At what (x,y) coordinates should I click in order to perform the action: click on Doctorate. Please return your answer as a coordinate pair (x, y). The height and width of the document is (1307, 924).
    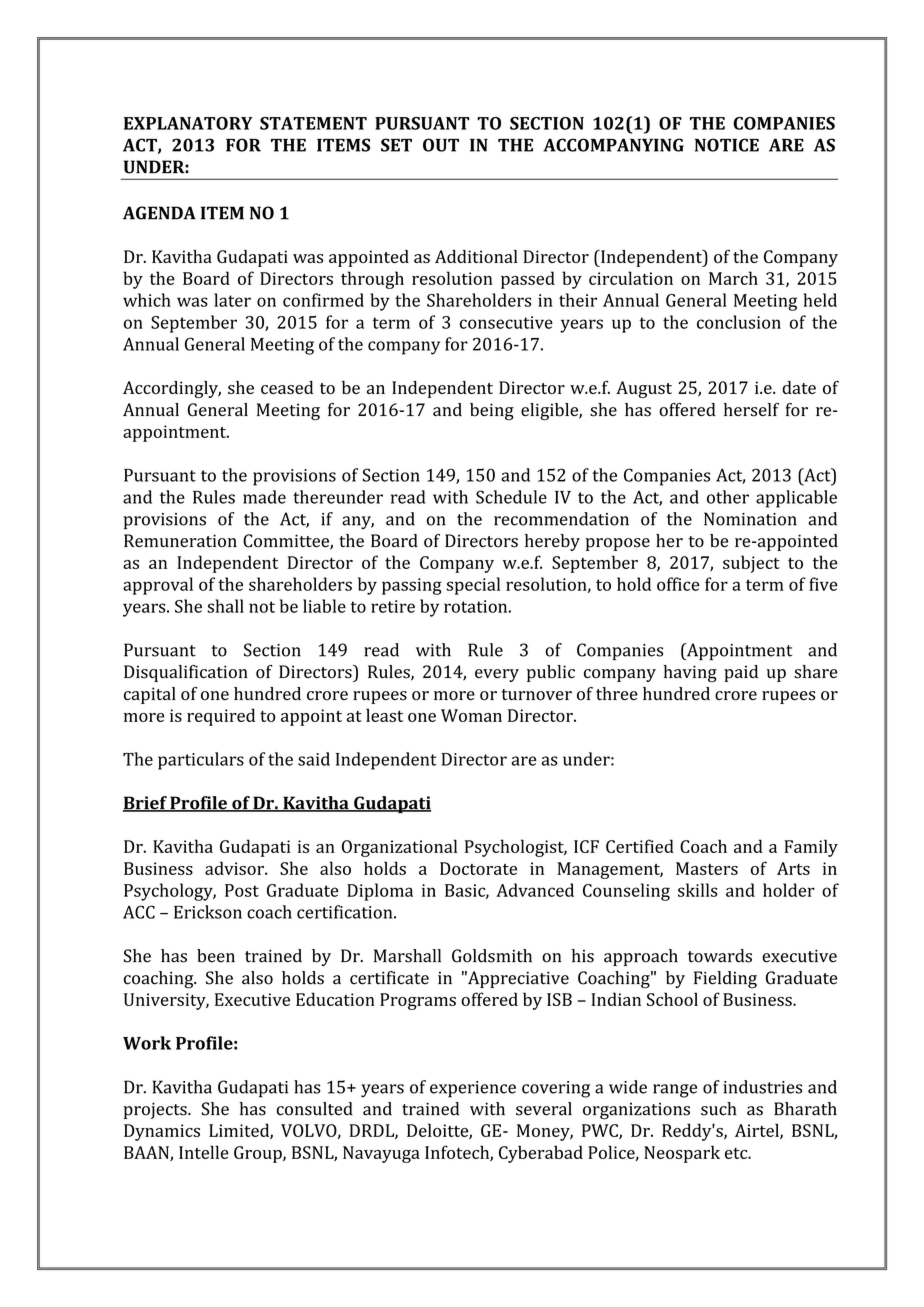
    Looking at the image, I should click on (478, 868).
